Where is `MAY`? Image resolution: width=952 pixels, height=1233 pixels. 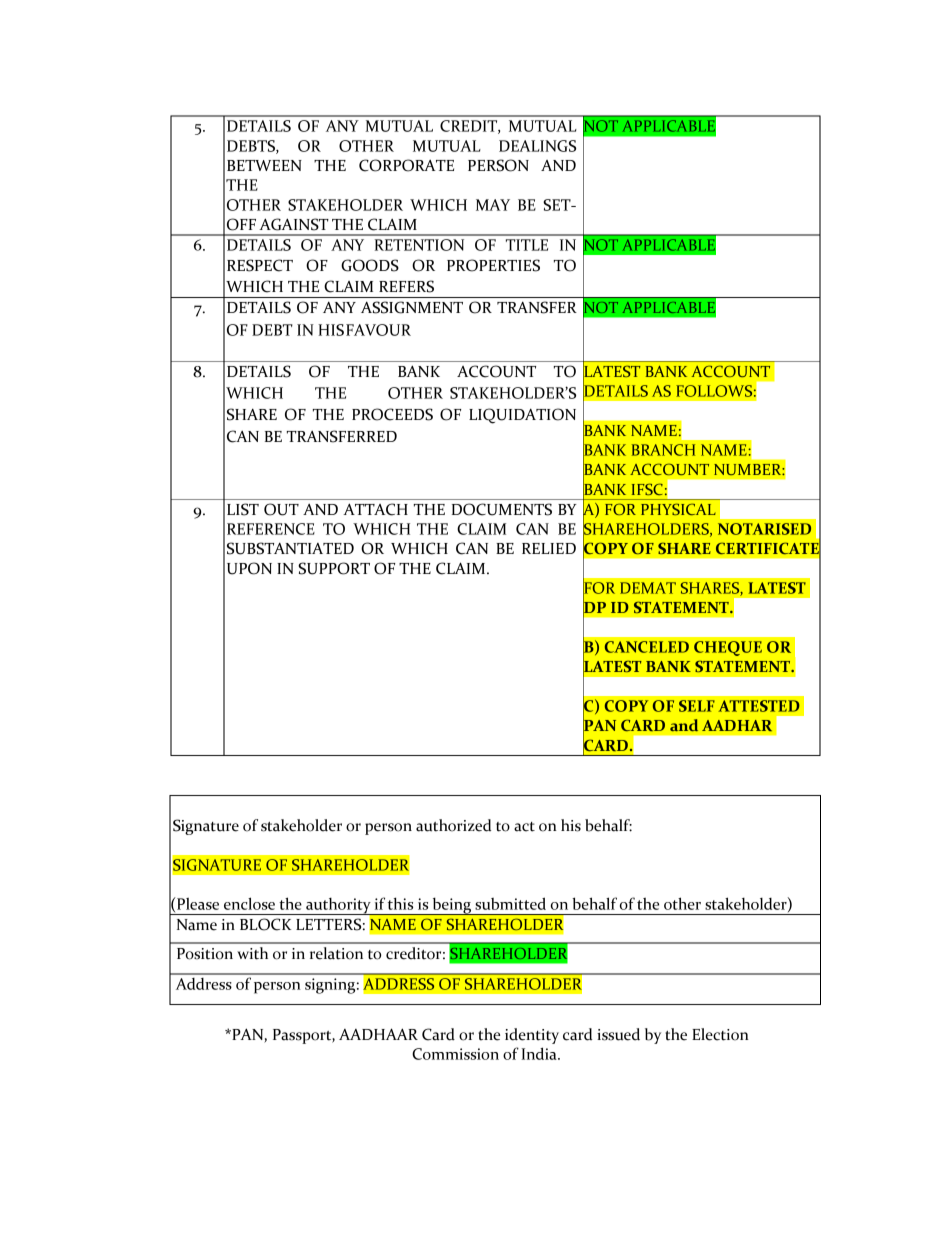 MAY is located at coordinates (493, 205).
